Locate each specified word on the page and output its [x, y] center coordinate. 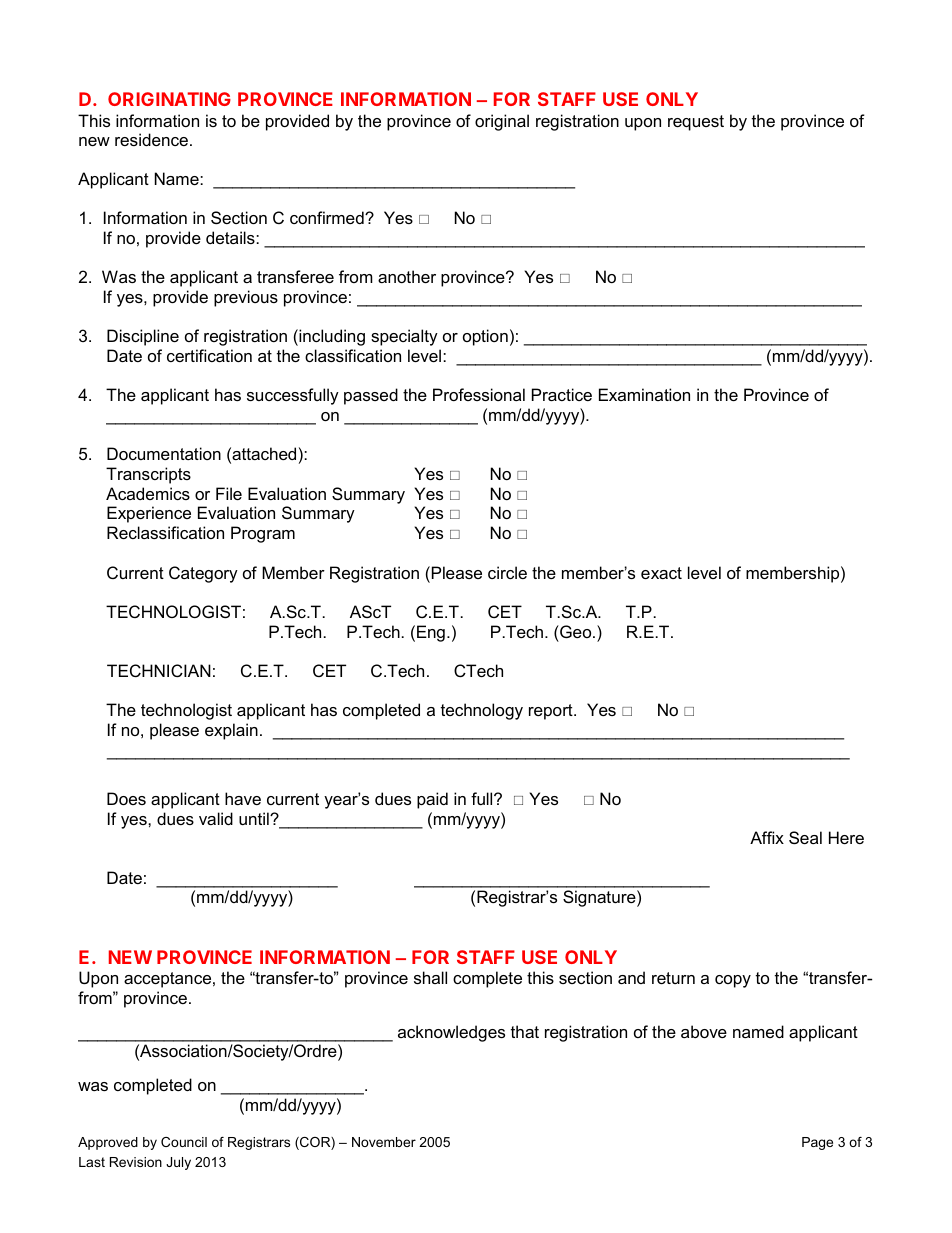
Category [203, 574]
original [502, 122]
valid [216, 818]
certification [209, 355]
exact [661, 573]
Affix [767, 837]
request [696, 123]
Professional [479, 394]
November [384, 1142]
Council [184, 1142]
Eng [431, 633]
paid [432, 800]
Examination [644, 394]
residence [153, 139]
